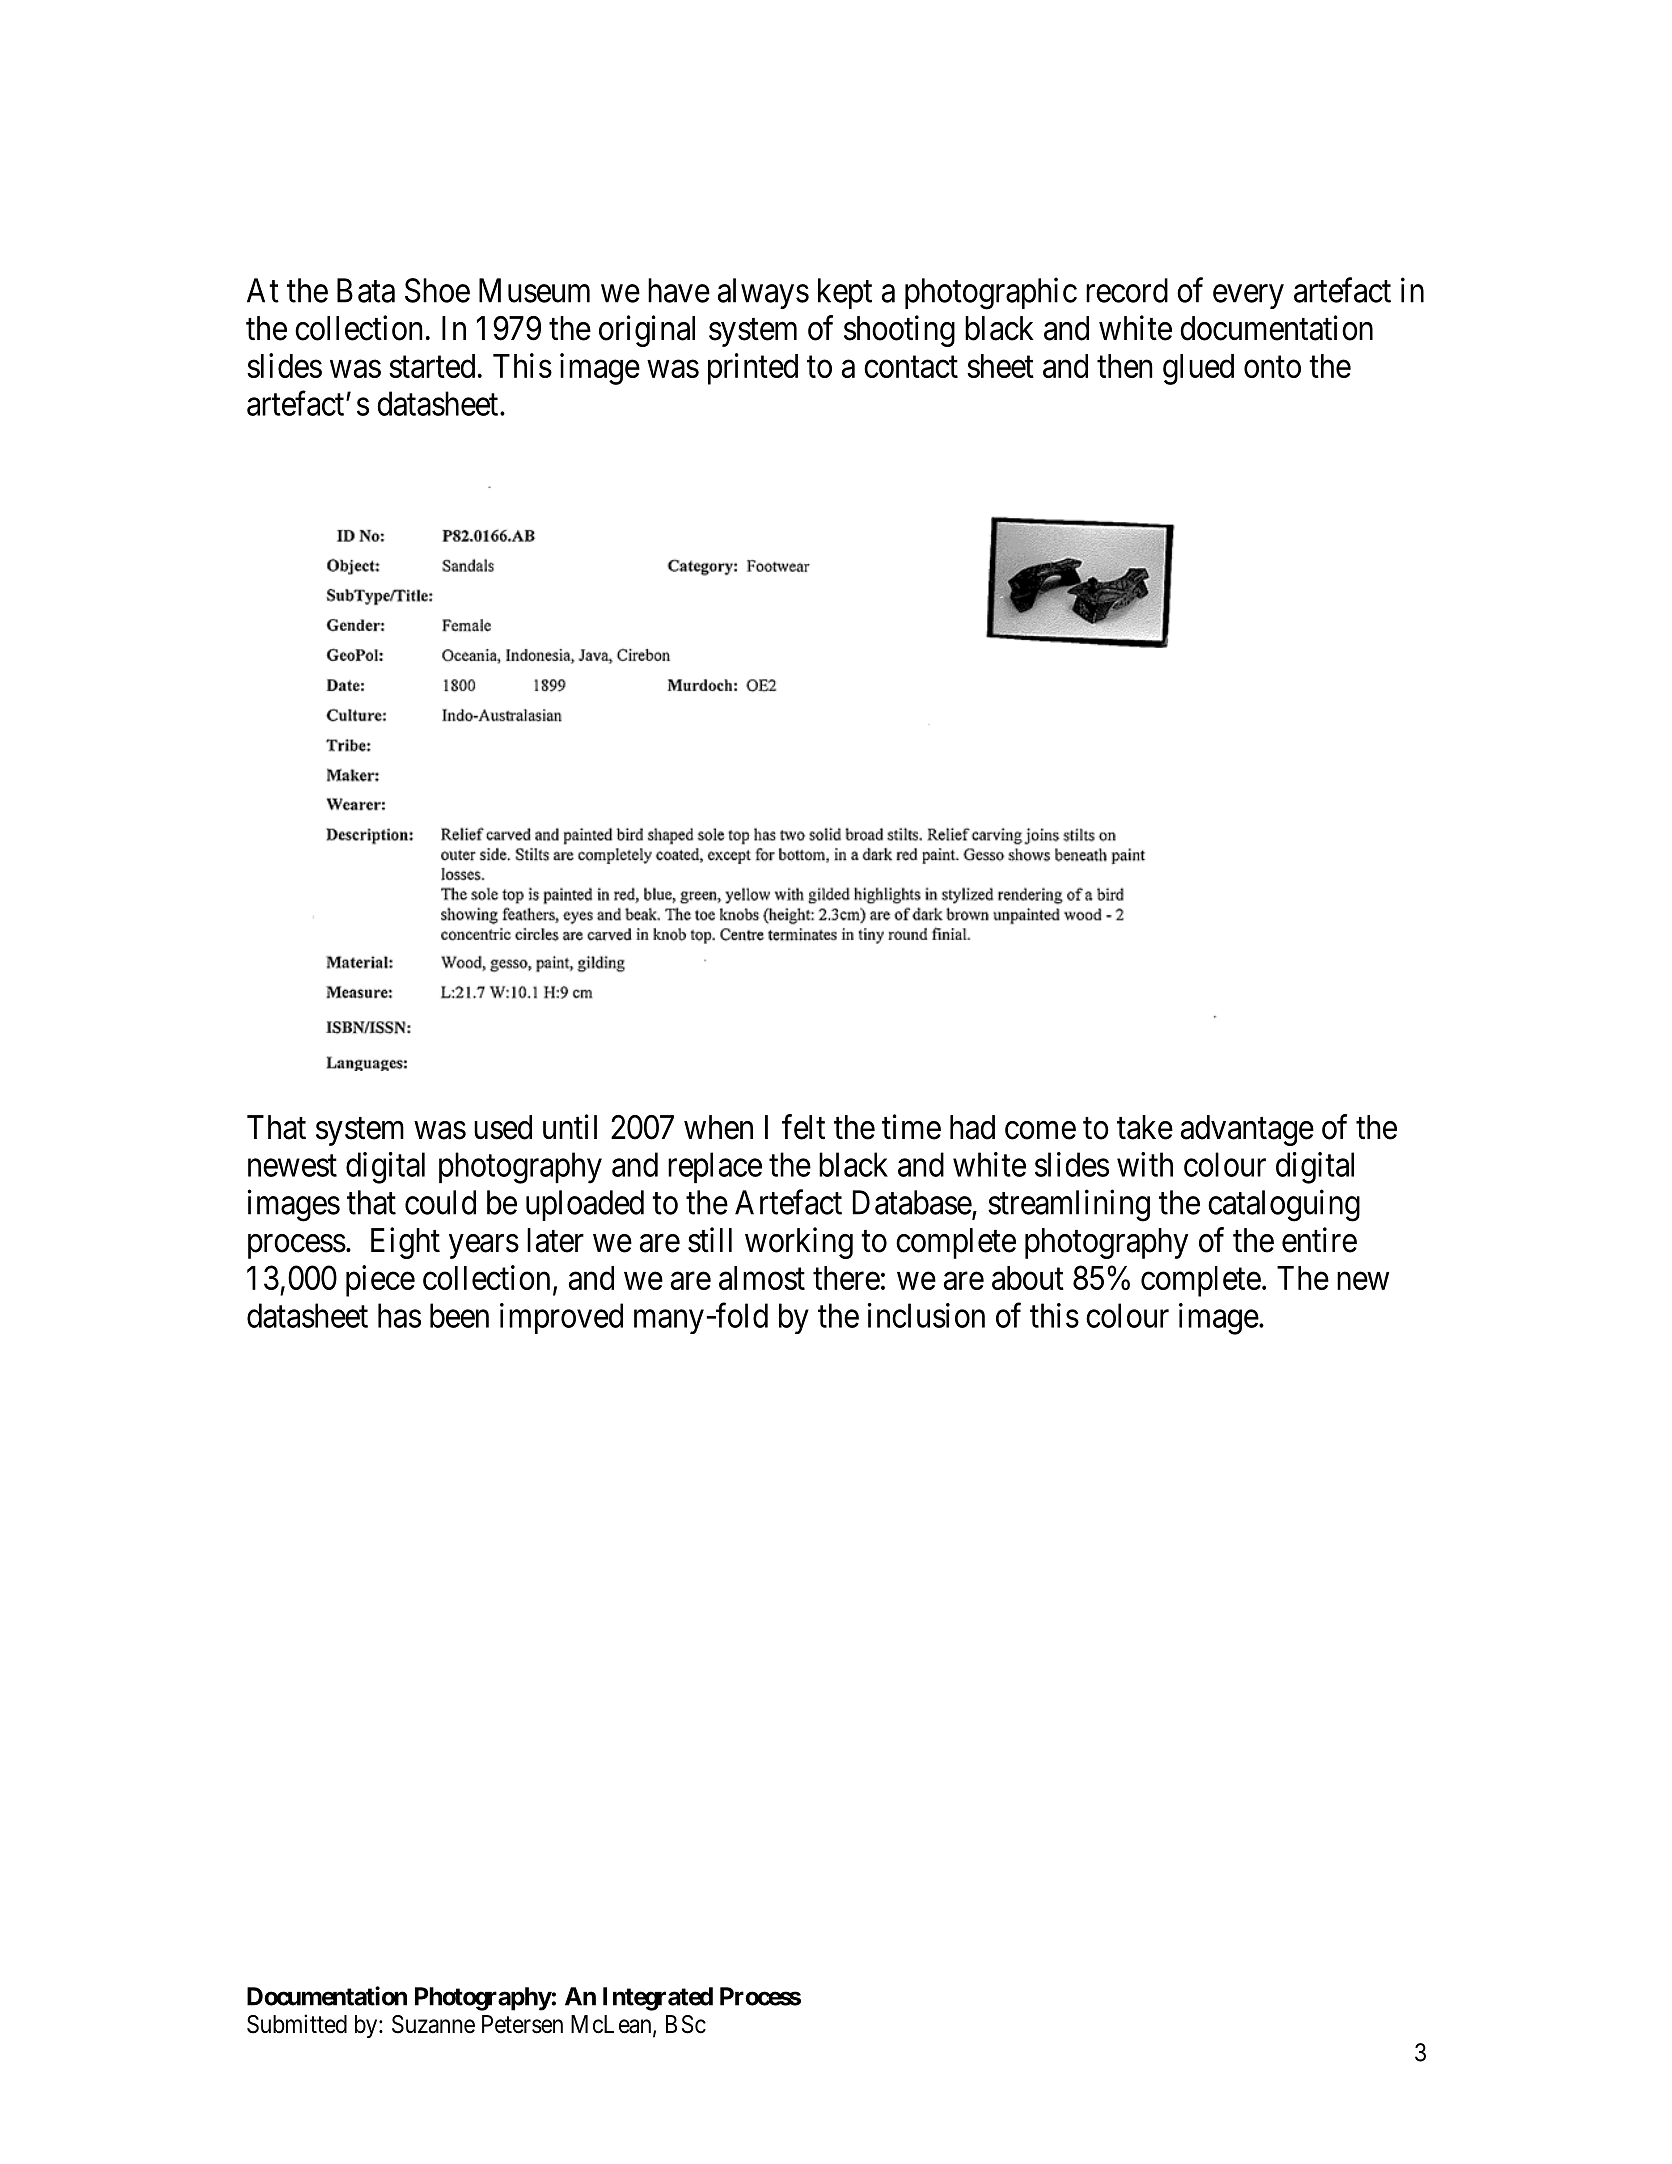 This page has height=2164, width=1672. I want to click on glued, so click(1198, 369).
